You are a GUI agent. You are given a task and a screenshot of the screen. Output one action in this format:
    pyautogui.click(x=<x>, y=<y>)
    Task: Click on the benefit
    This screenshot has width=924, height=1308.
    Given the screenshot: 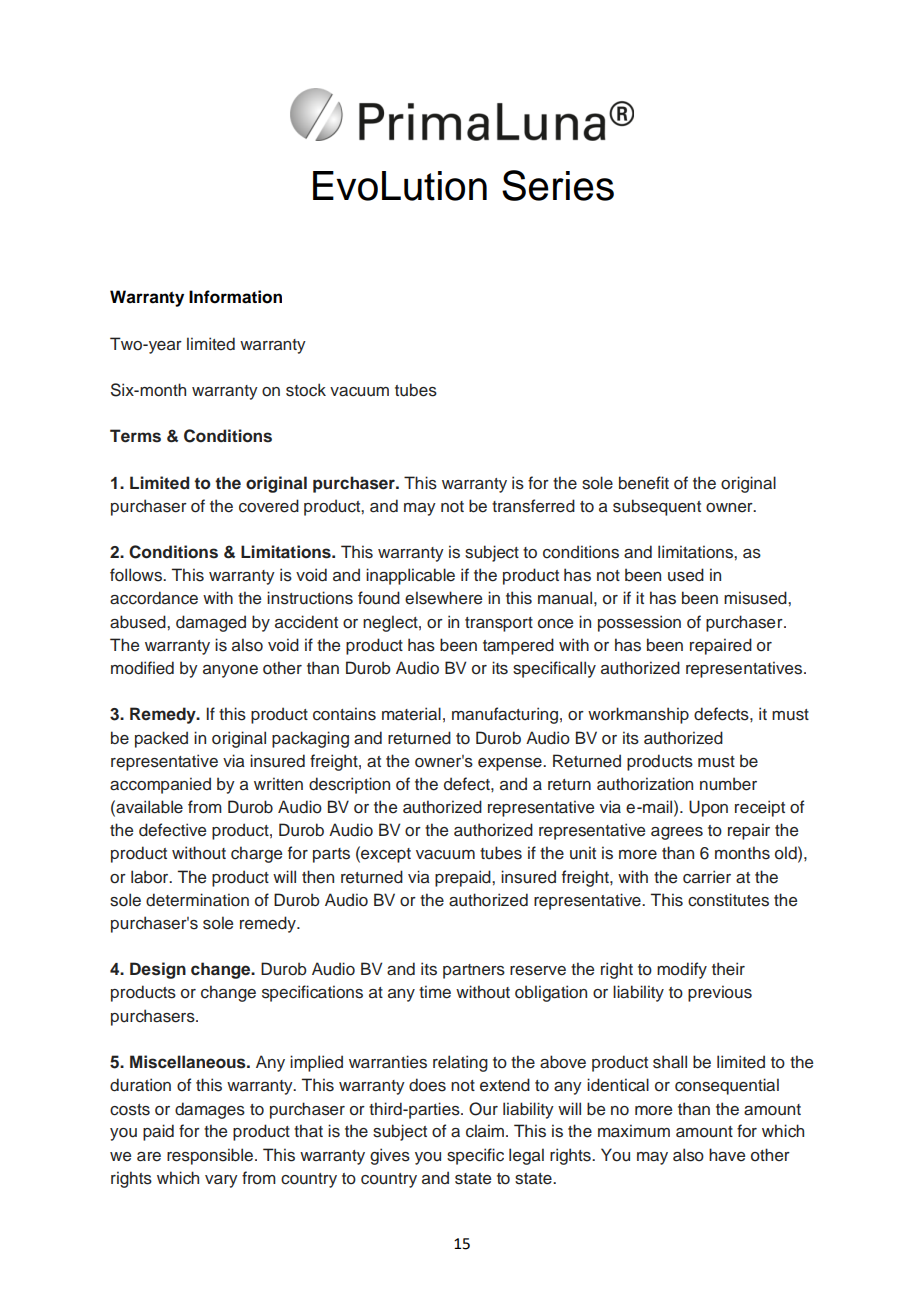 What is the action you would take?
    pyautogui.click(x=644, y=482)
